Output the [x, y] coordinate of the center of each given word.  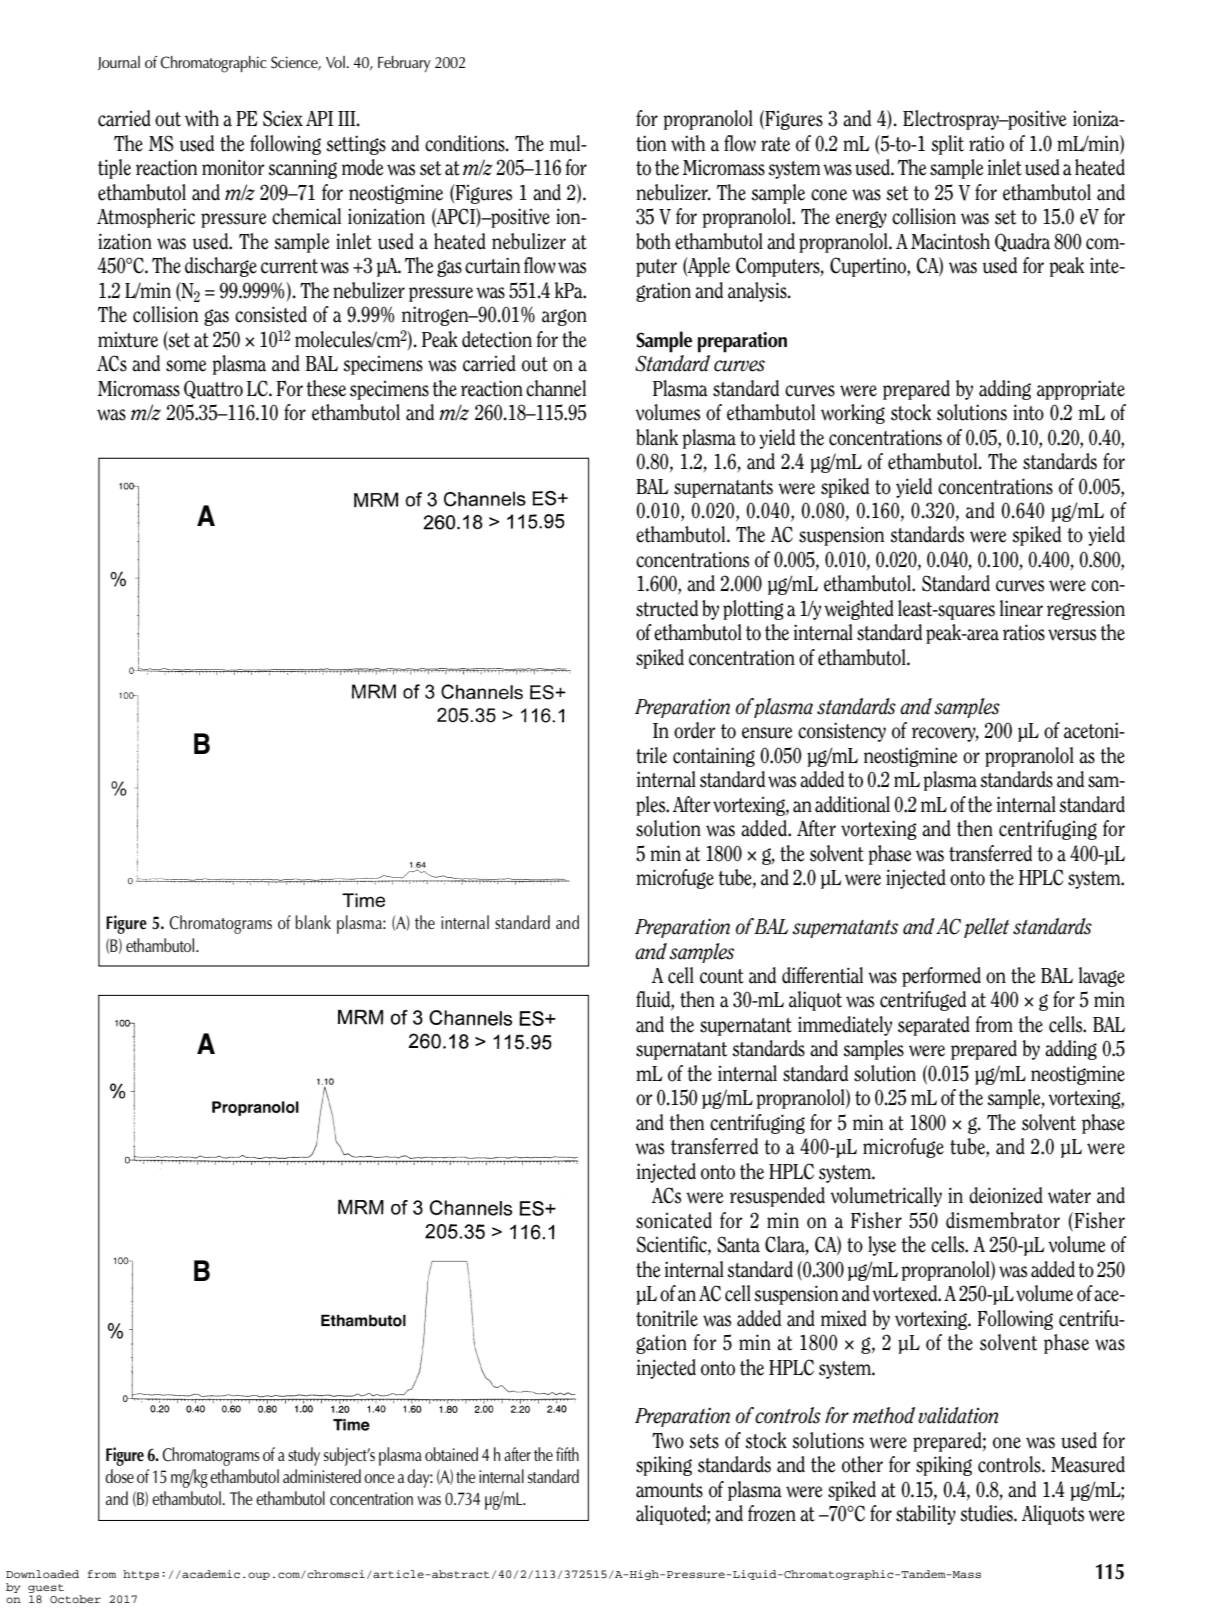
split [947, 145]
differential [822, 975]
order [695, 730]
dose [119, 1476]
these [326, 388]
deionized [1006, 1195]
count [722, 976]
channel [556, 388]
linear [1021, 608]
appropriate [1081, 390]
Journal [119, 63]
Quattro [213, 389]
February [404, 64]
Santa [738, 1244]
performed [941, 977]
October [75, 1599]
